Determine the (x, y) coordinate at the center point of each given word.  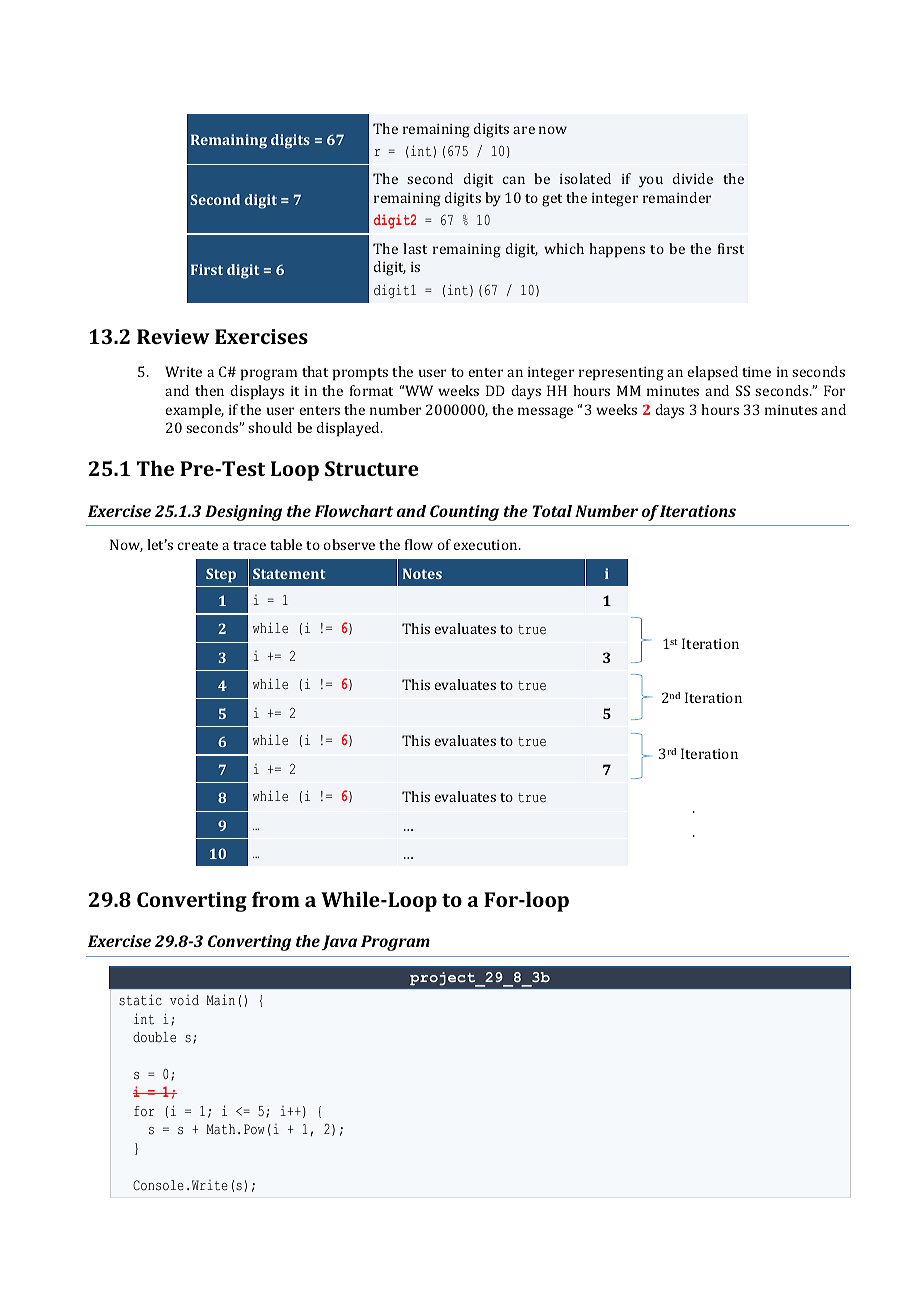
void (184, 1000)
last (415, 248)
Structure (372, 468)
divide (693, 178)
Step (221, 575)
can (514, 180)
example (194, 411)
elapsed (712, 373)
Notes (422, 573)
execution (486, 545)
